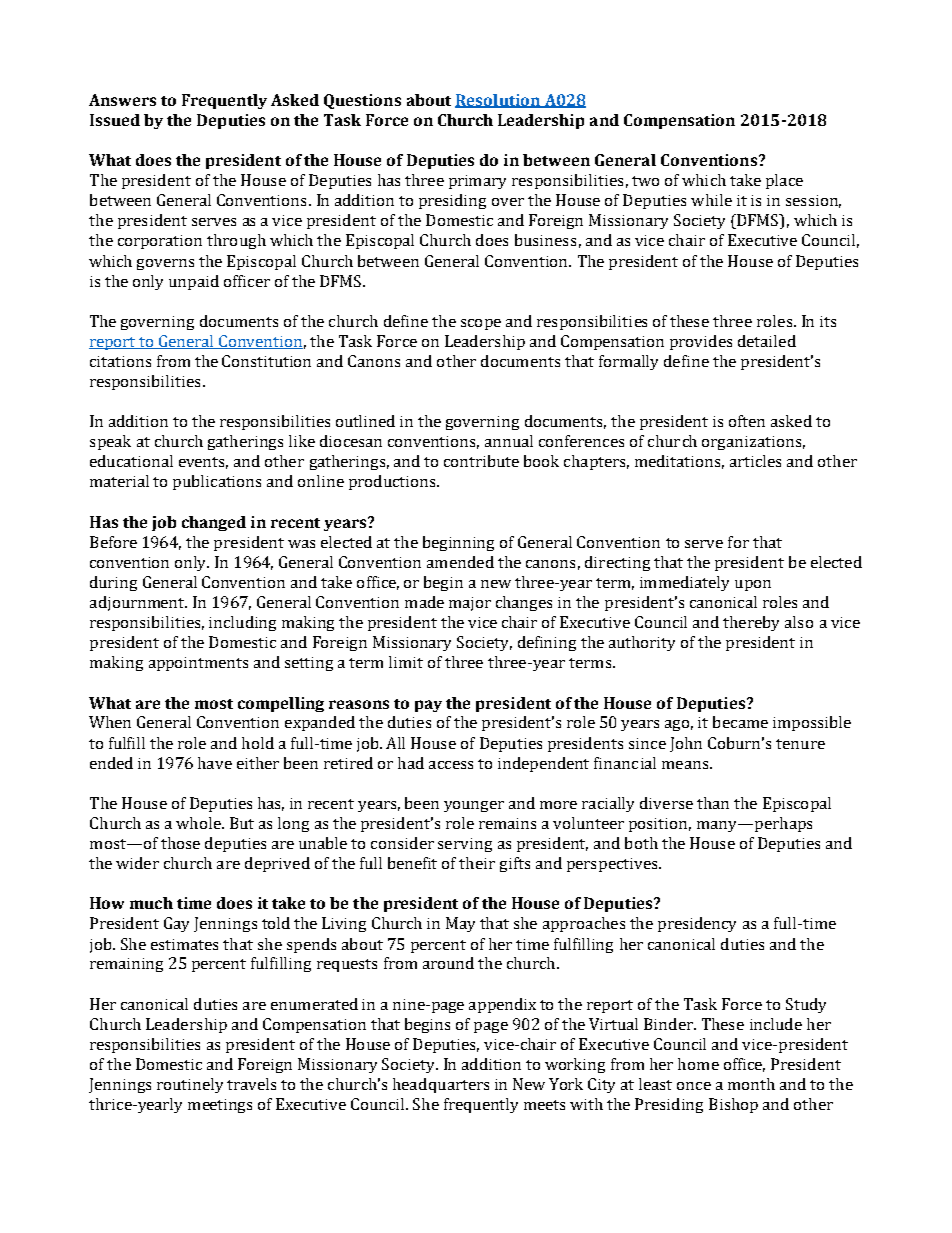 This document has width=952, height=1233. I want to click on events, so click(203, 463).
